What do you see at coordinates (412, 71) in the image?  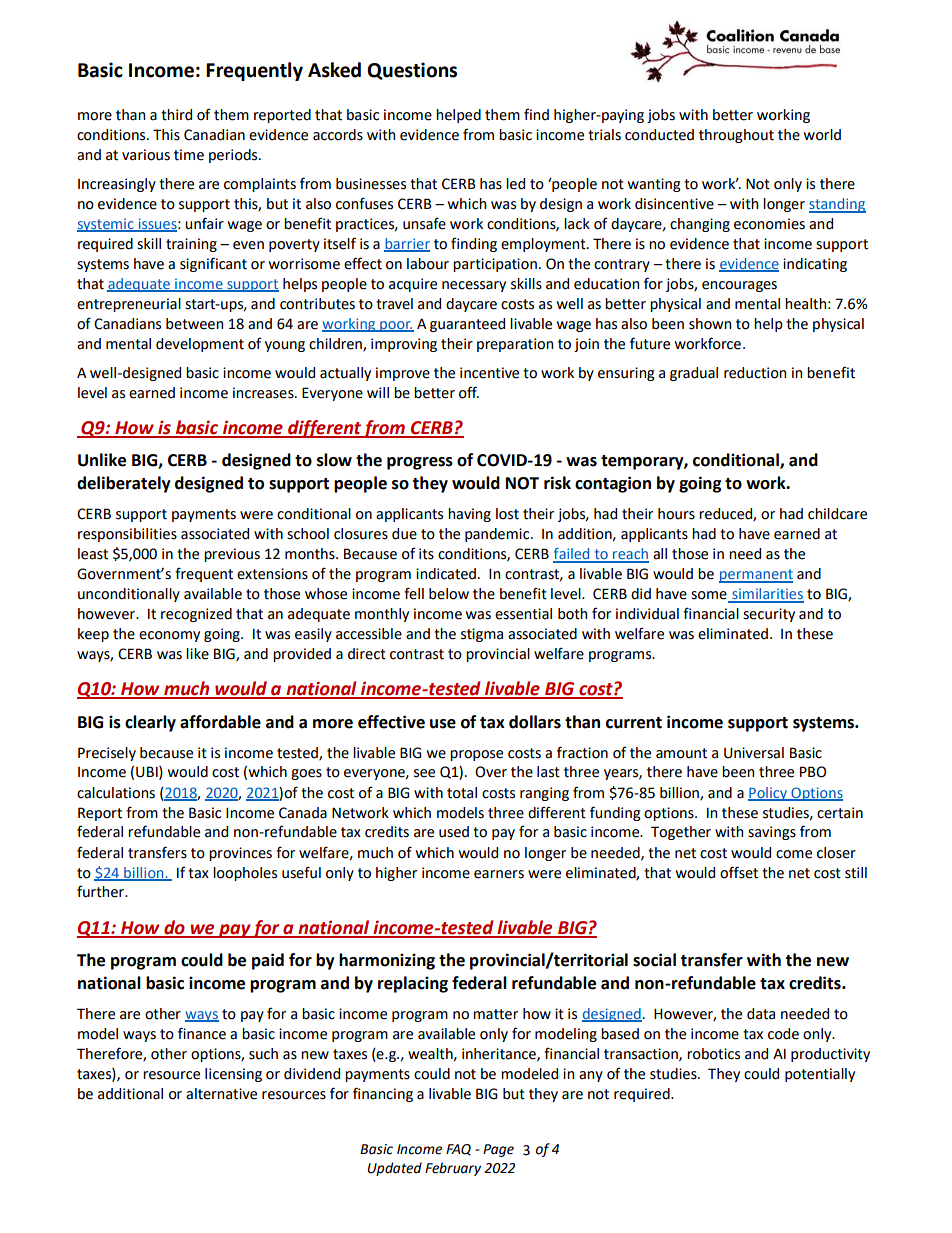 I see `Questions` at bounding box center [412, 71].
